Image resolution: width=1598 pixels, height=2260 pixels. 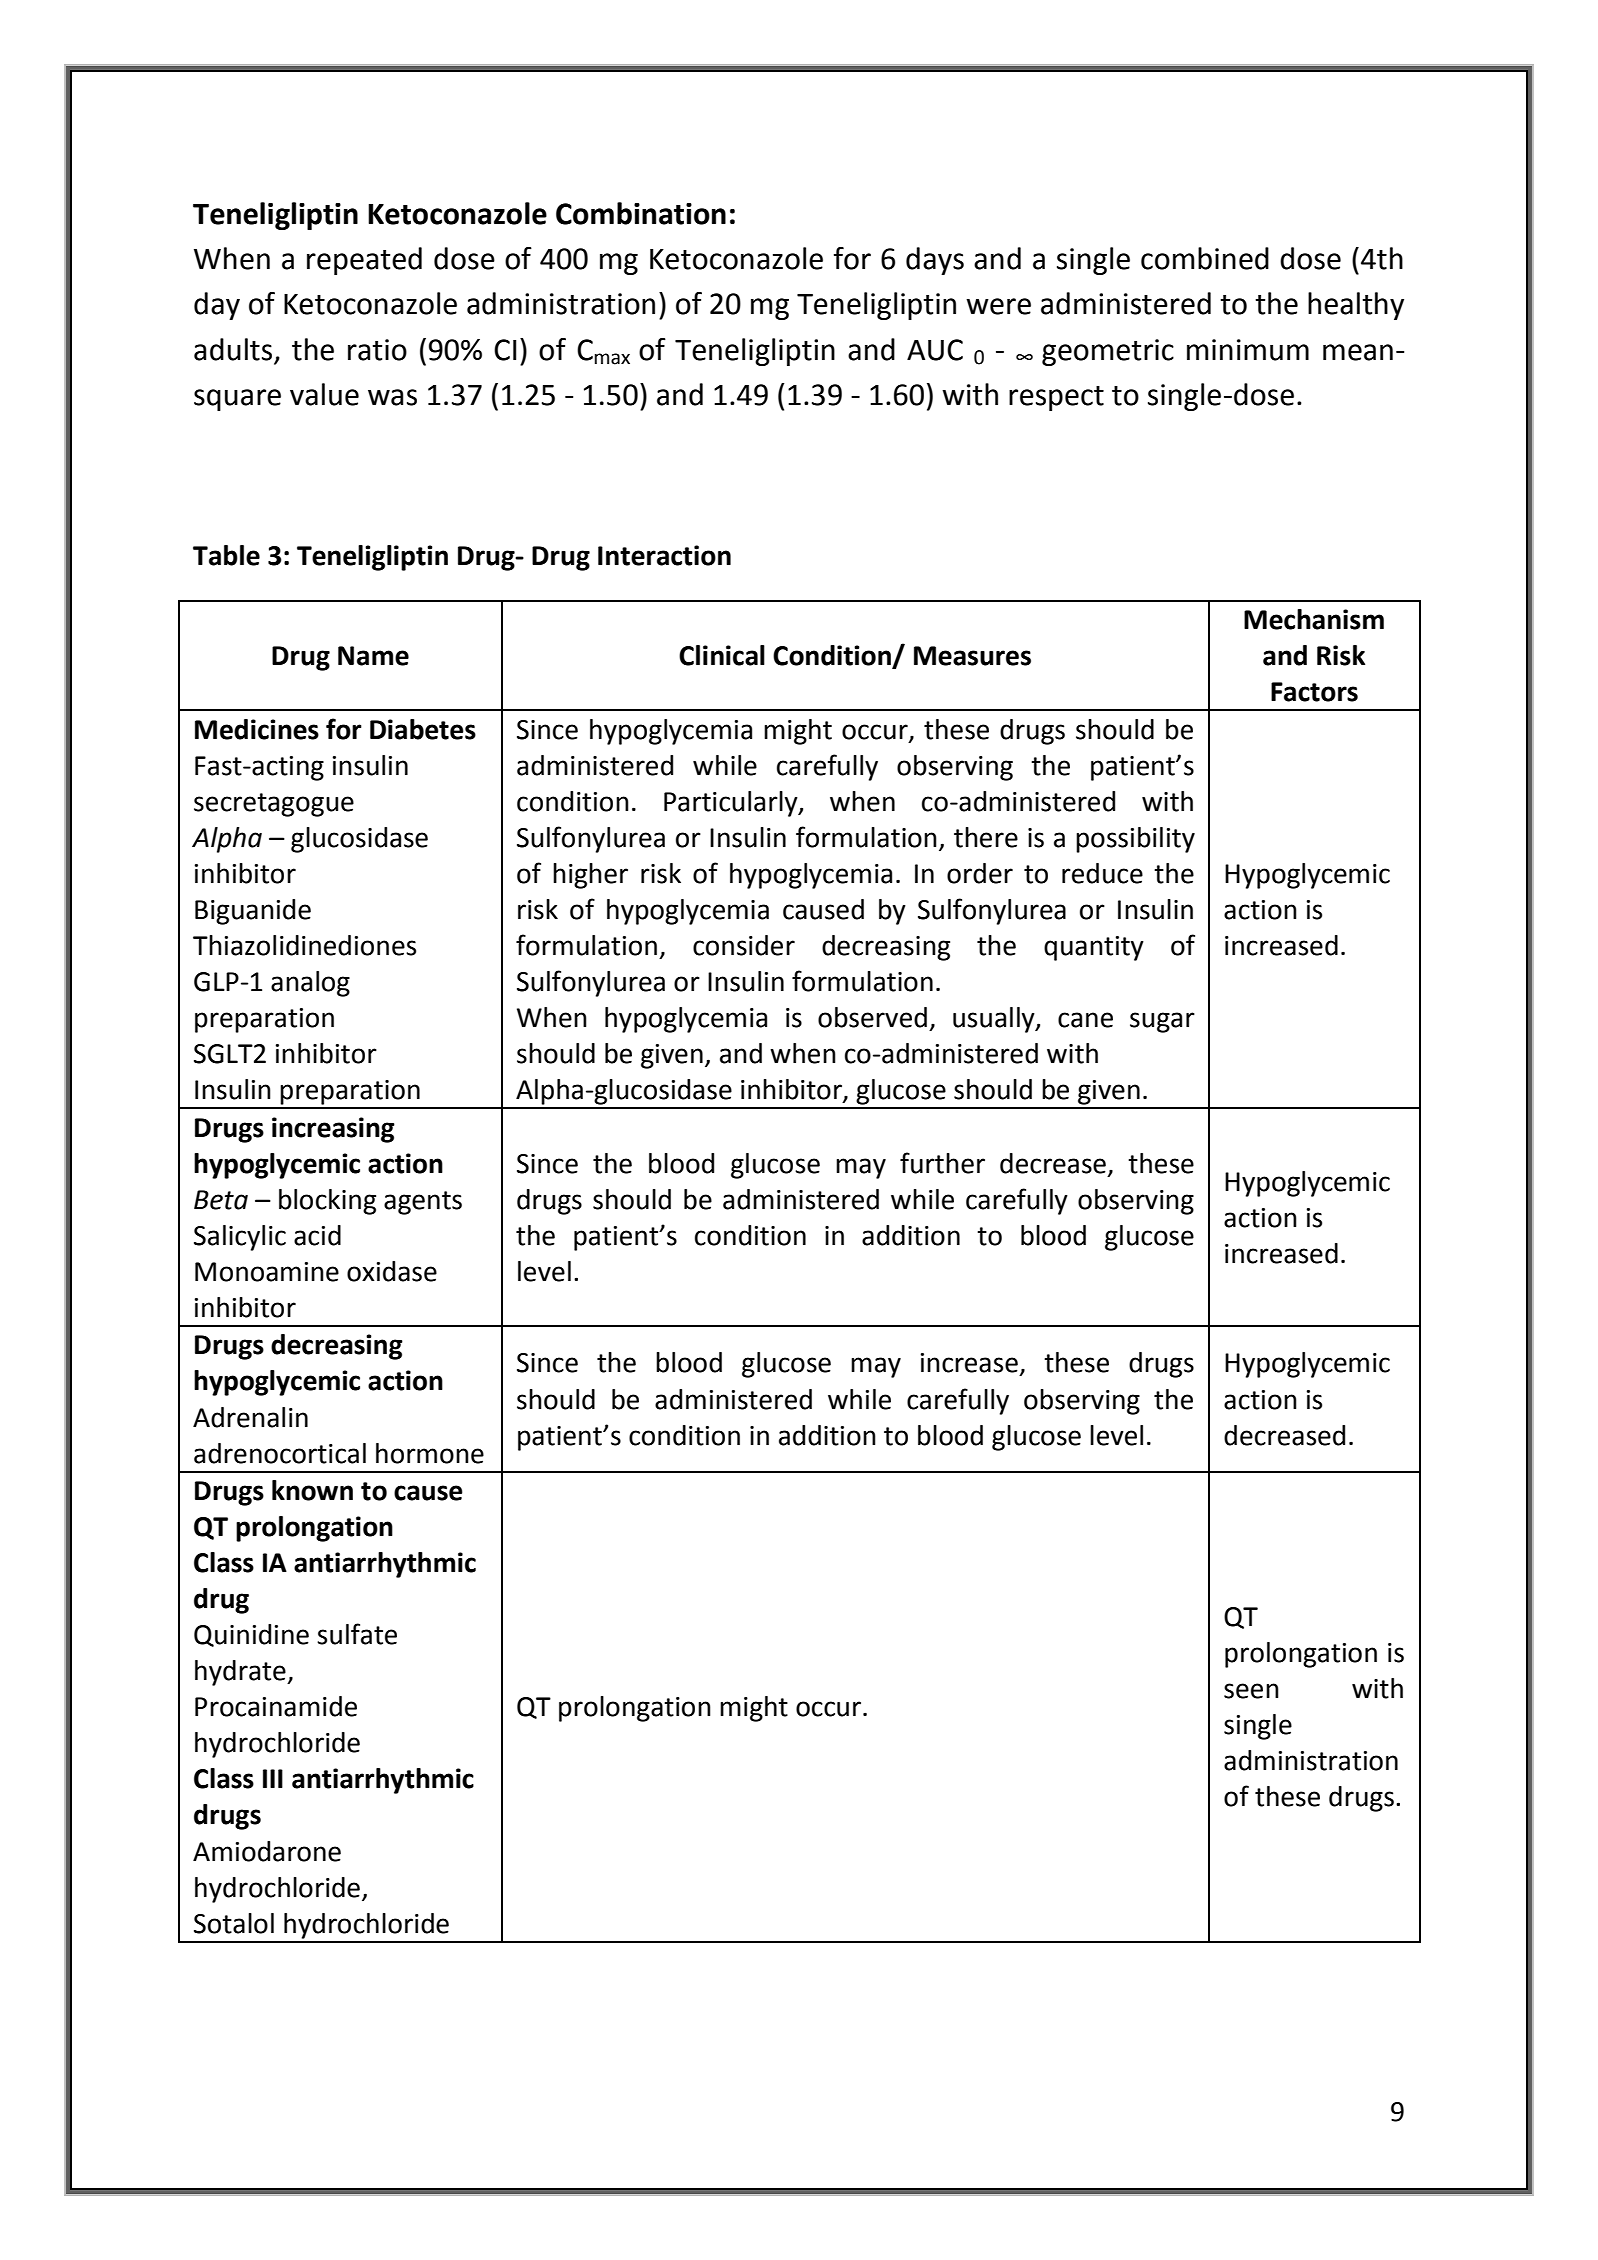 What do you see at coordinates (423, 729) in the screenshot?
I see `Diabetes` at bounding box center [423, 729].
